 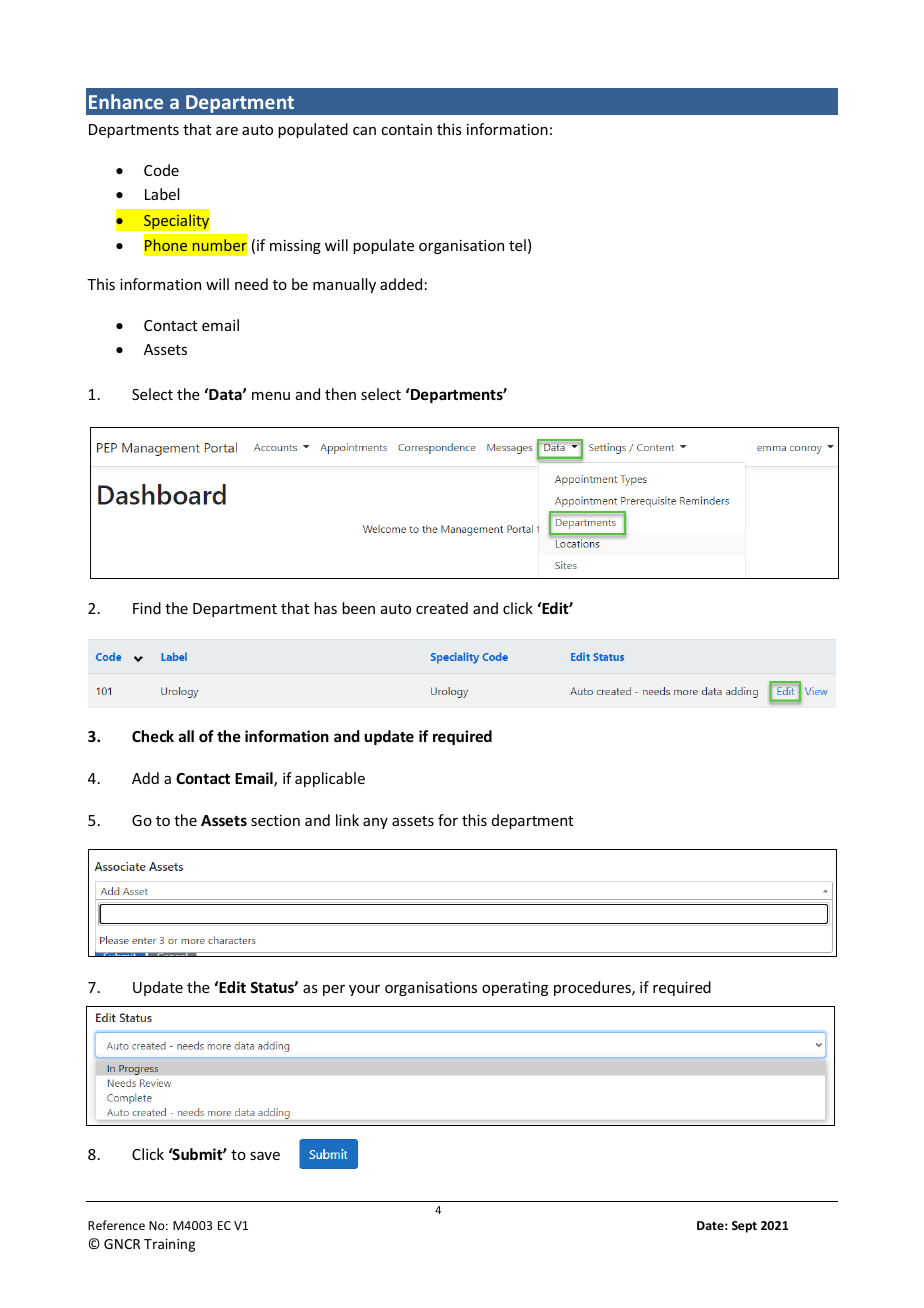 What do you see at coordinates (517, 245) in the page?
I see `tel` at bounding box center [517, 245].
